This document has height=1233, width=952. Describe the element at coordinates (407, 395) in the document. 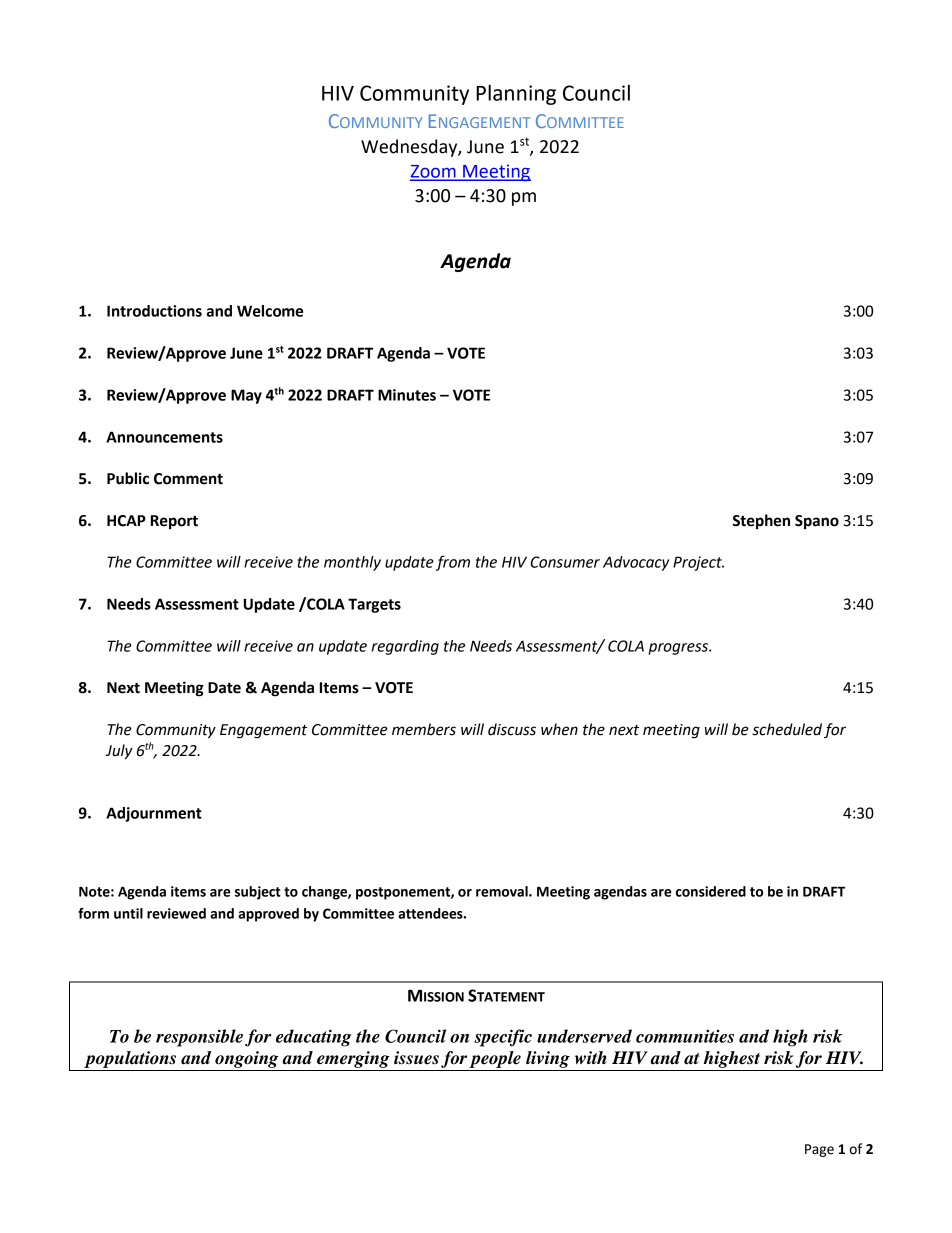

I see `Minutes` at that location.
